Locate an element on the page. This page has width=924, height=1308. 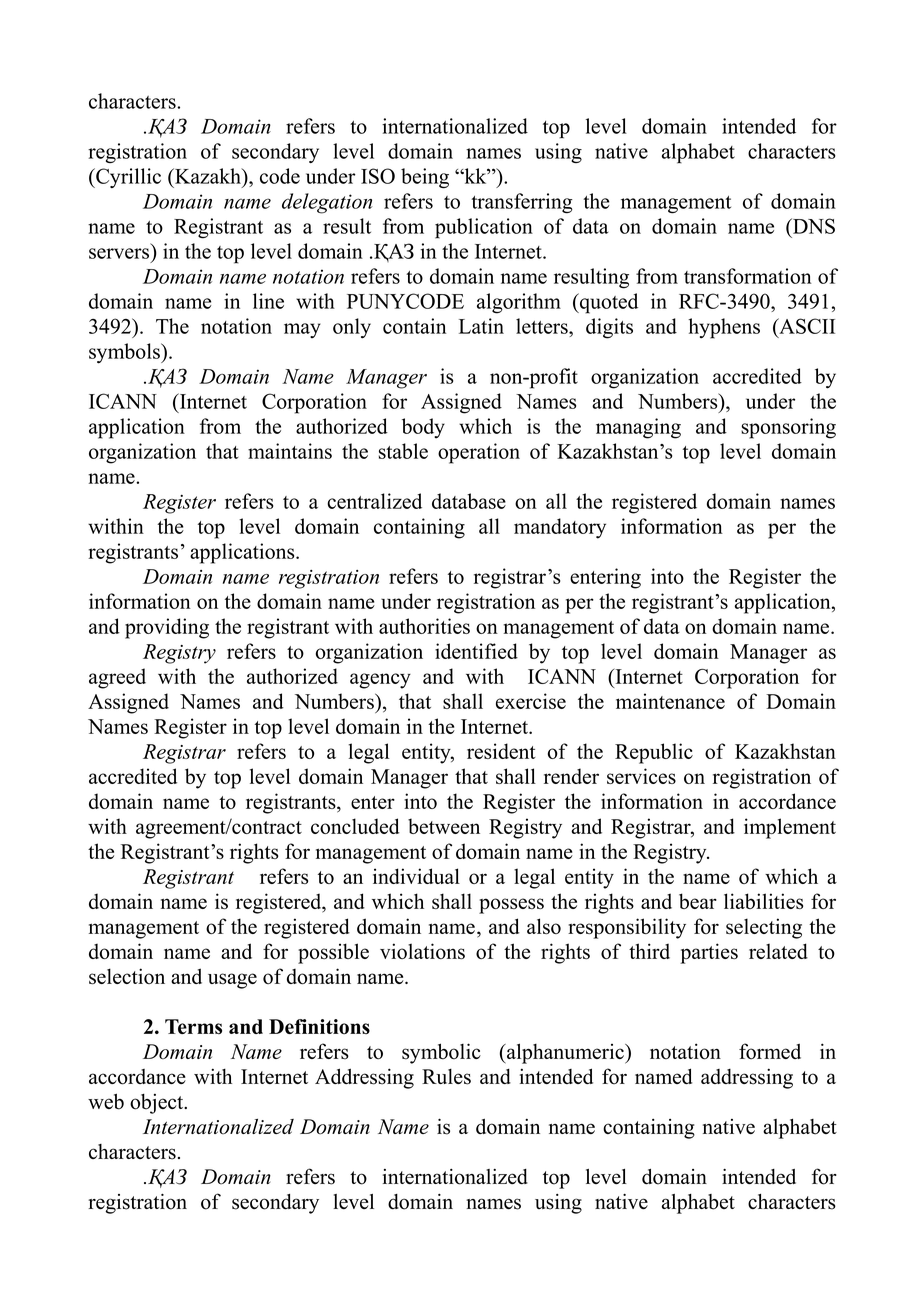
services is located at coordinates (641, 776).
